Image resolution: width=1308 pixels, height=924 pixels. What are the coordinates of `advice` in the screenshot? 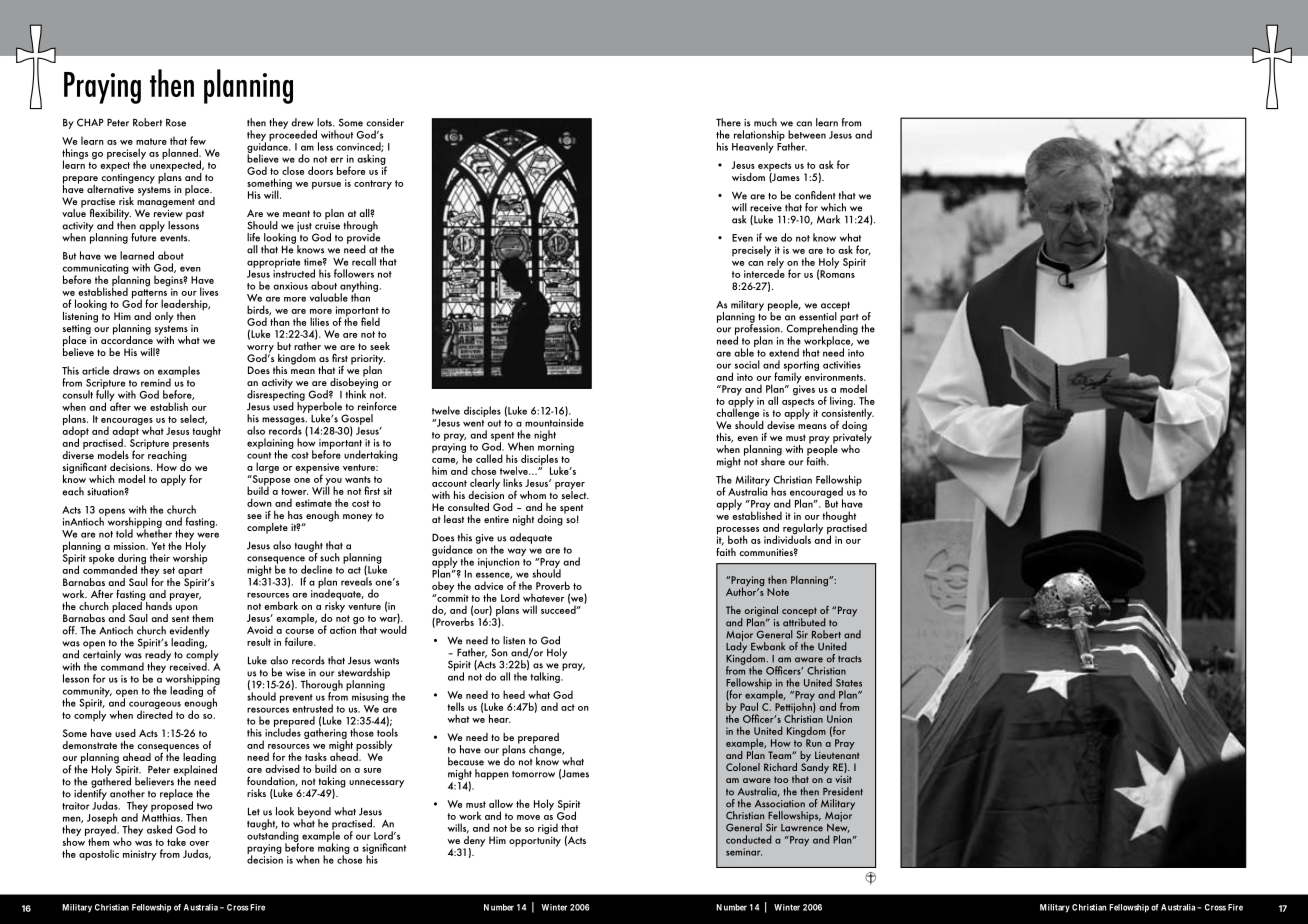 It's located at (488, 585).
